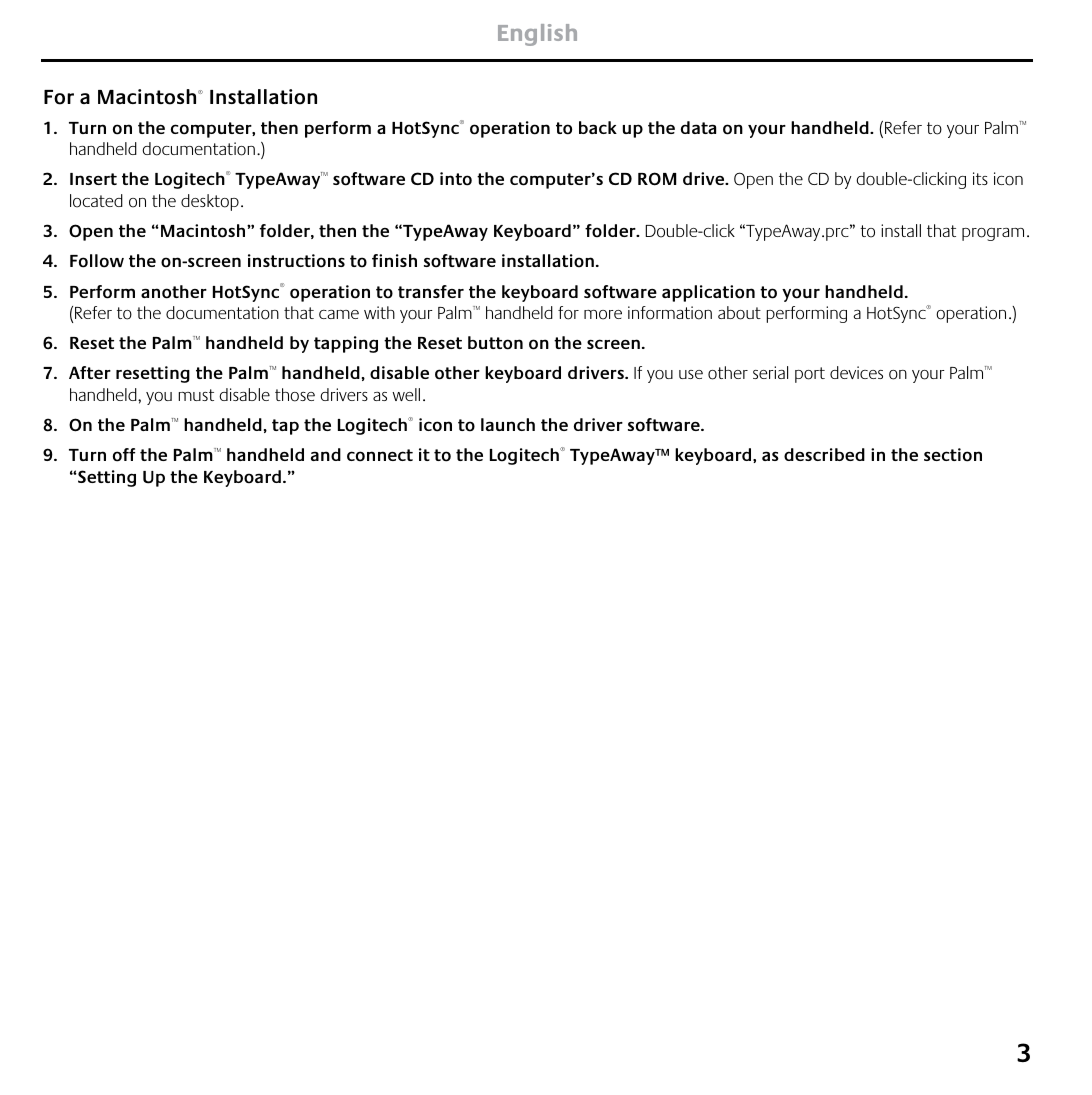 This page has height=1095, width=1092. Describe the element at coordinates (993, 234) in the page. I see `program` at that location.
